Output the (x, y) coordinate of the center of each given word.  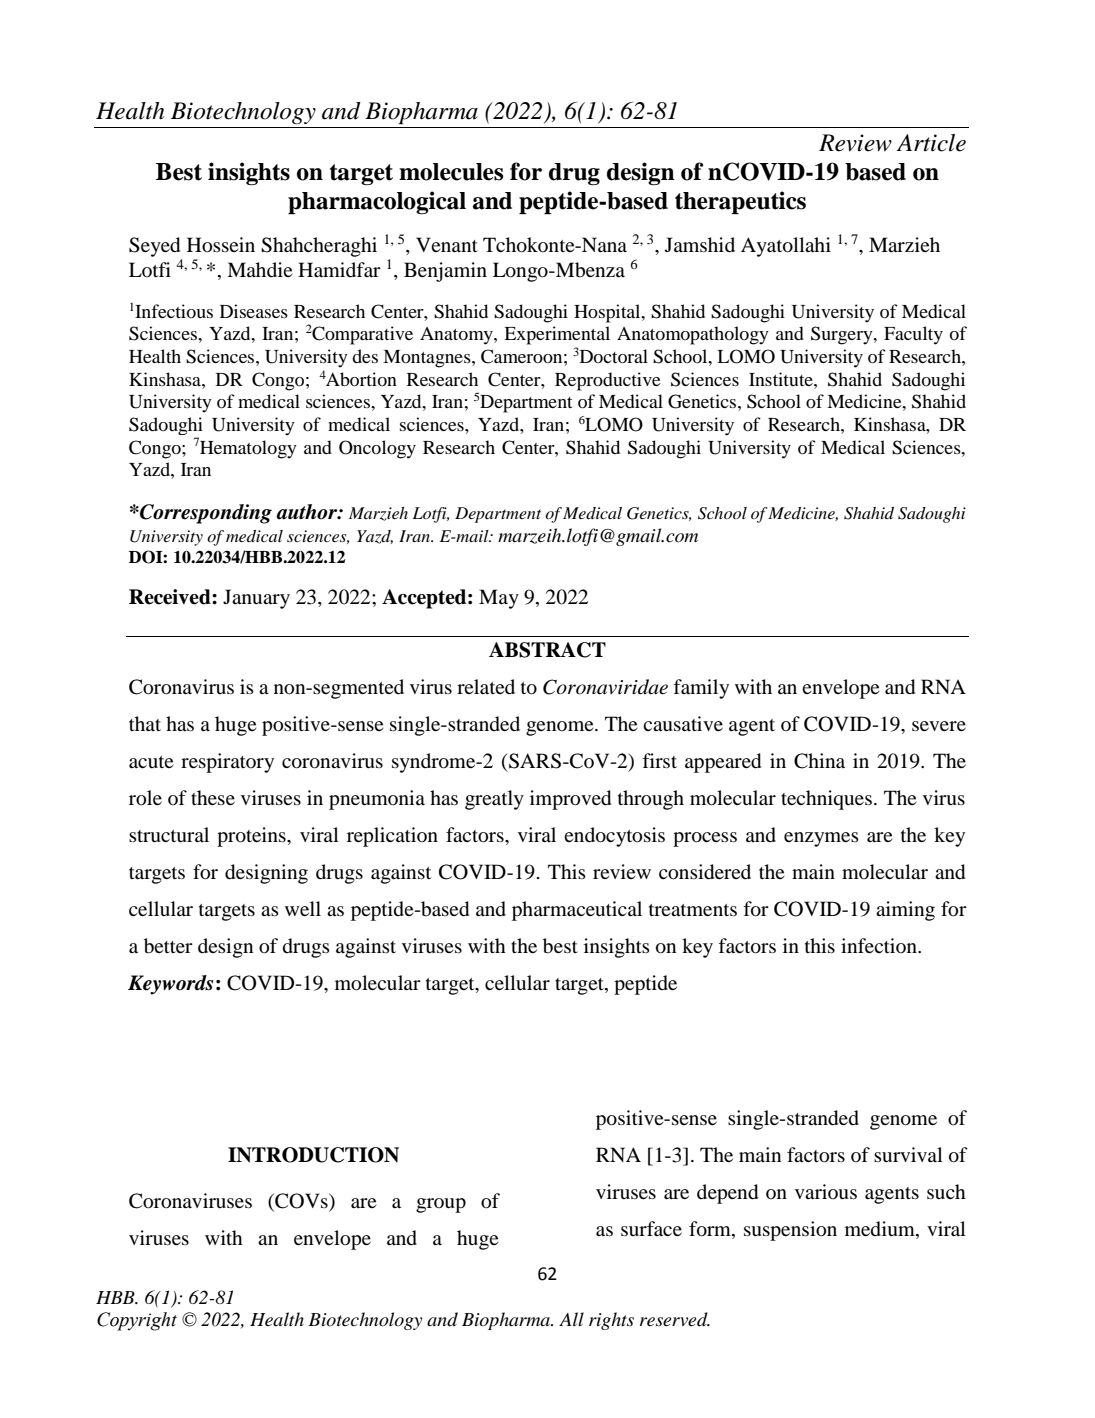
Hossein (221, 245)
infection (880, 945)
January (256, 599)
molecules (451, 172)
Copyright (137, 1321)
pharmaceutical (577, 911)
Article (931, 143)
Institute (782, 379)
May (499, 599)
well (303, 908)
